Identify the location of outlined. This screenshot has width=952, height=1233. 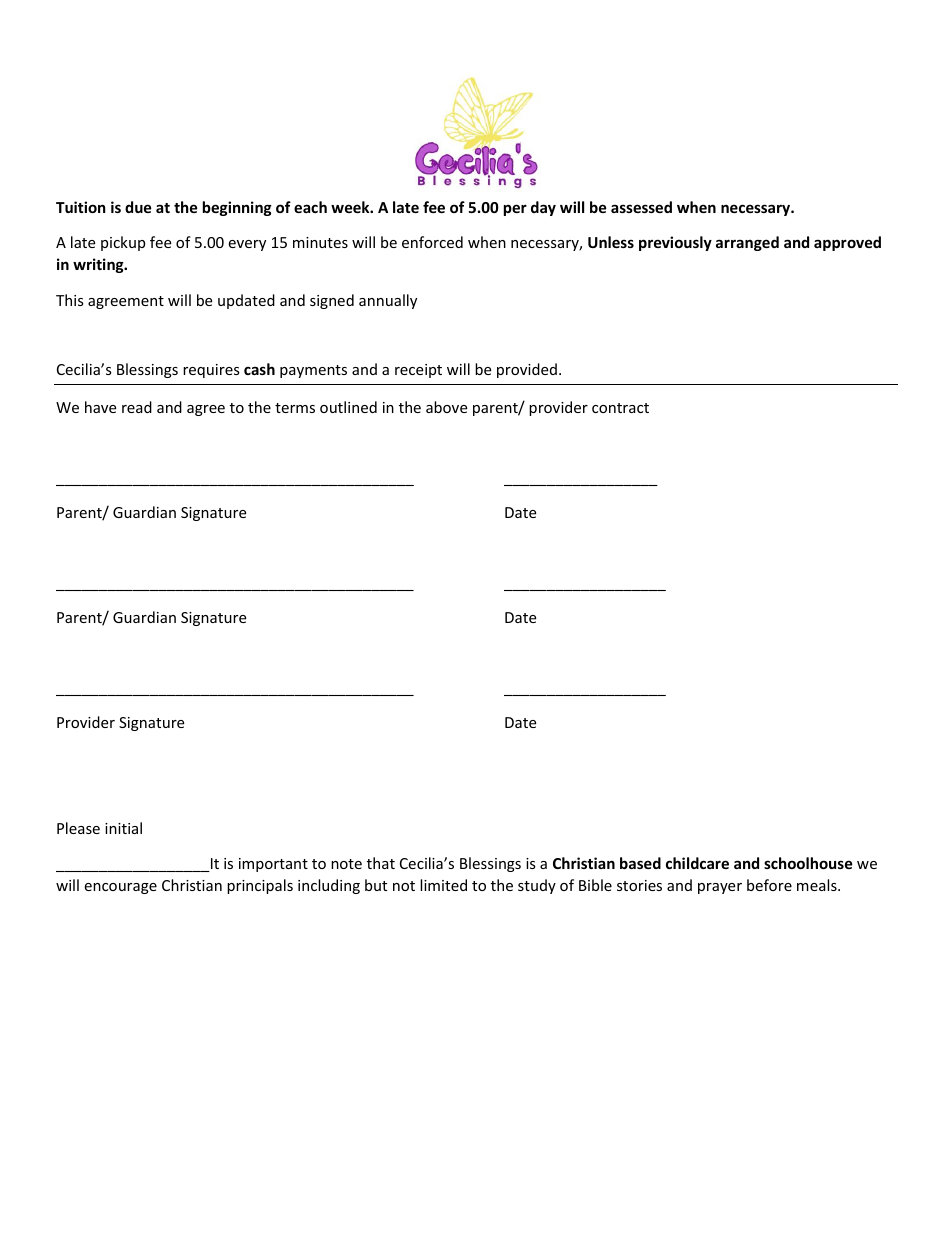
(348, 407).
